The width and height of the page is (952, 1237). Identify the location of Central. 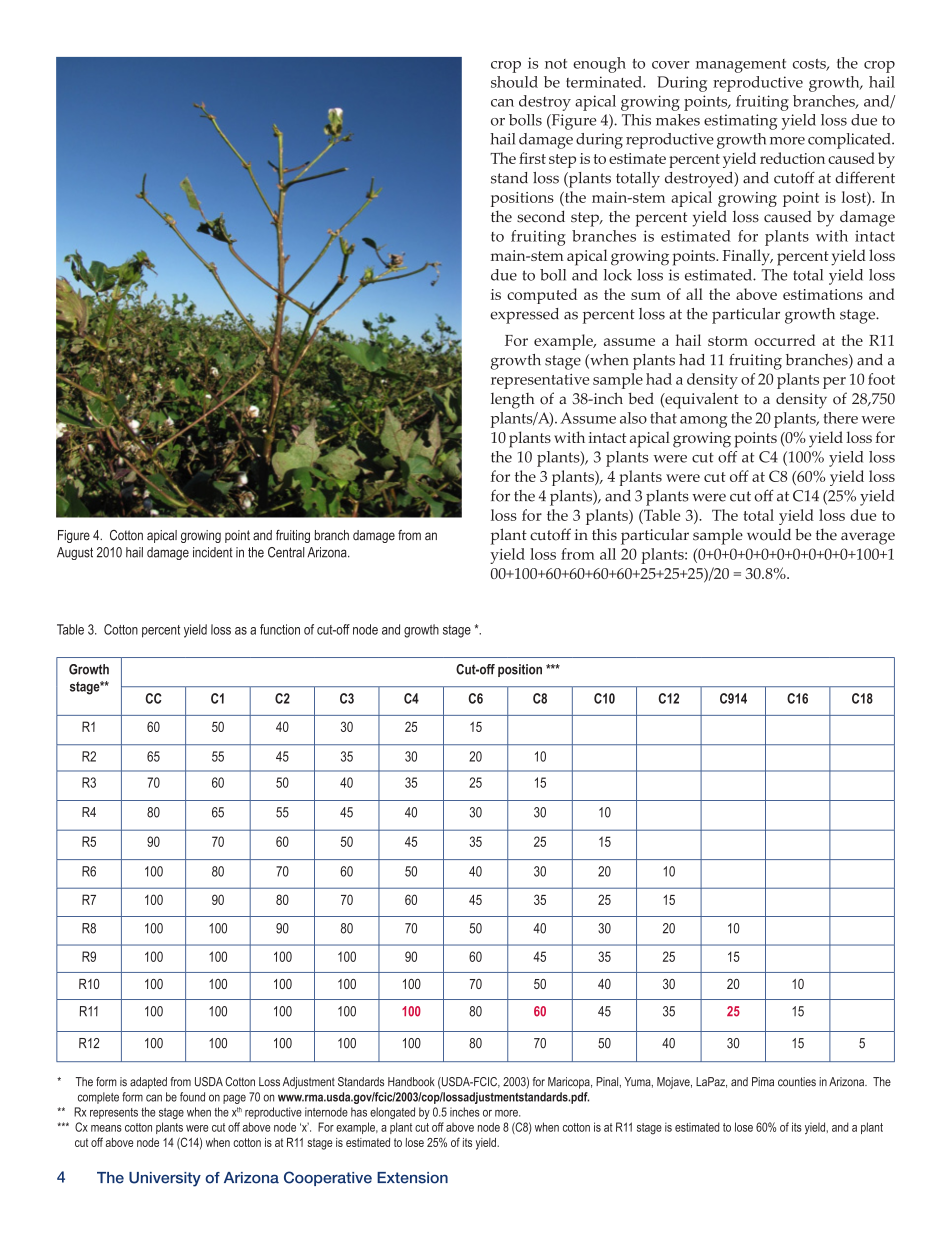
(286, 552).
